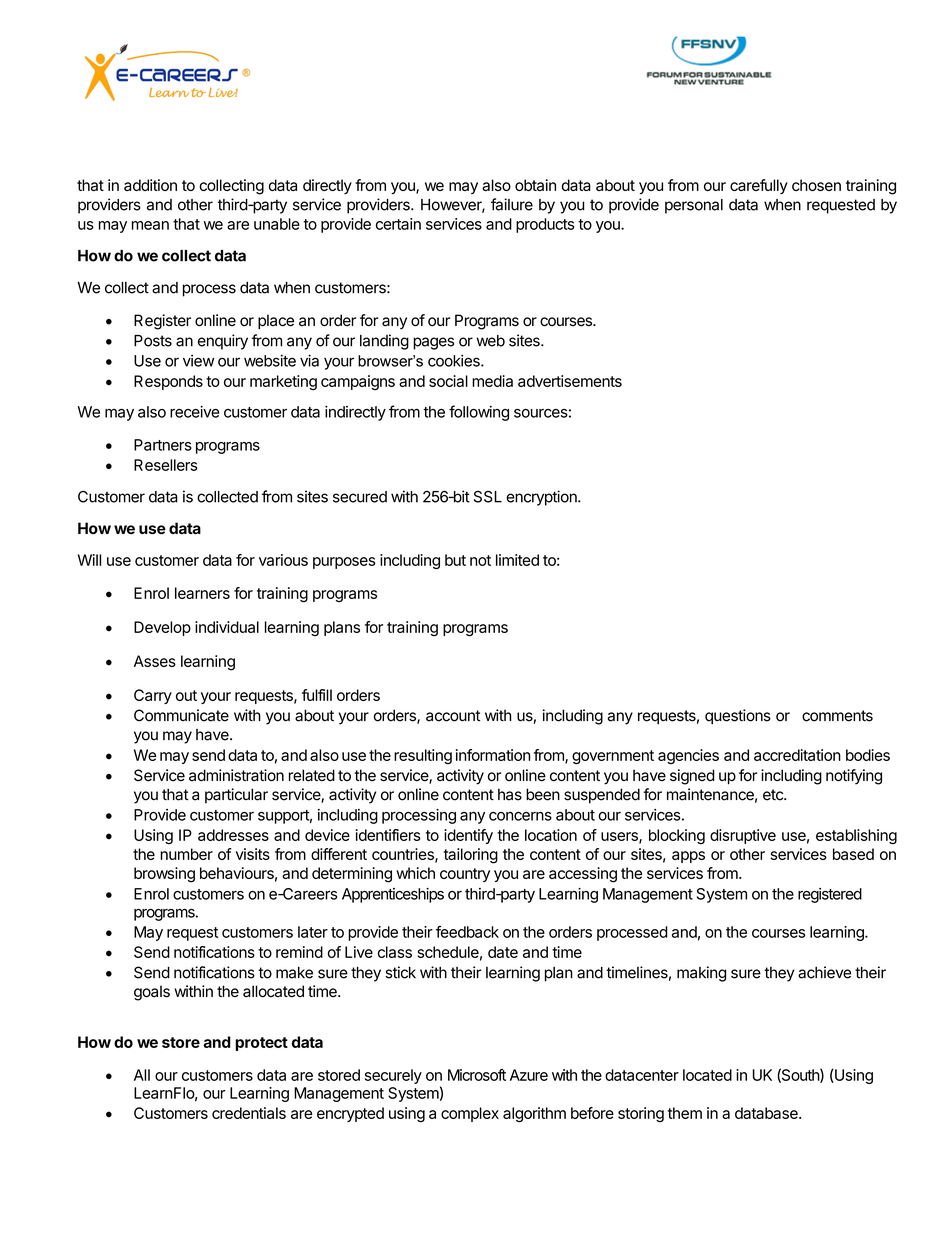  I want to click on advertisements, so click(570, 381).
